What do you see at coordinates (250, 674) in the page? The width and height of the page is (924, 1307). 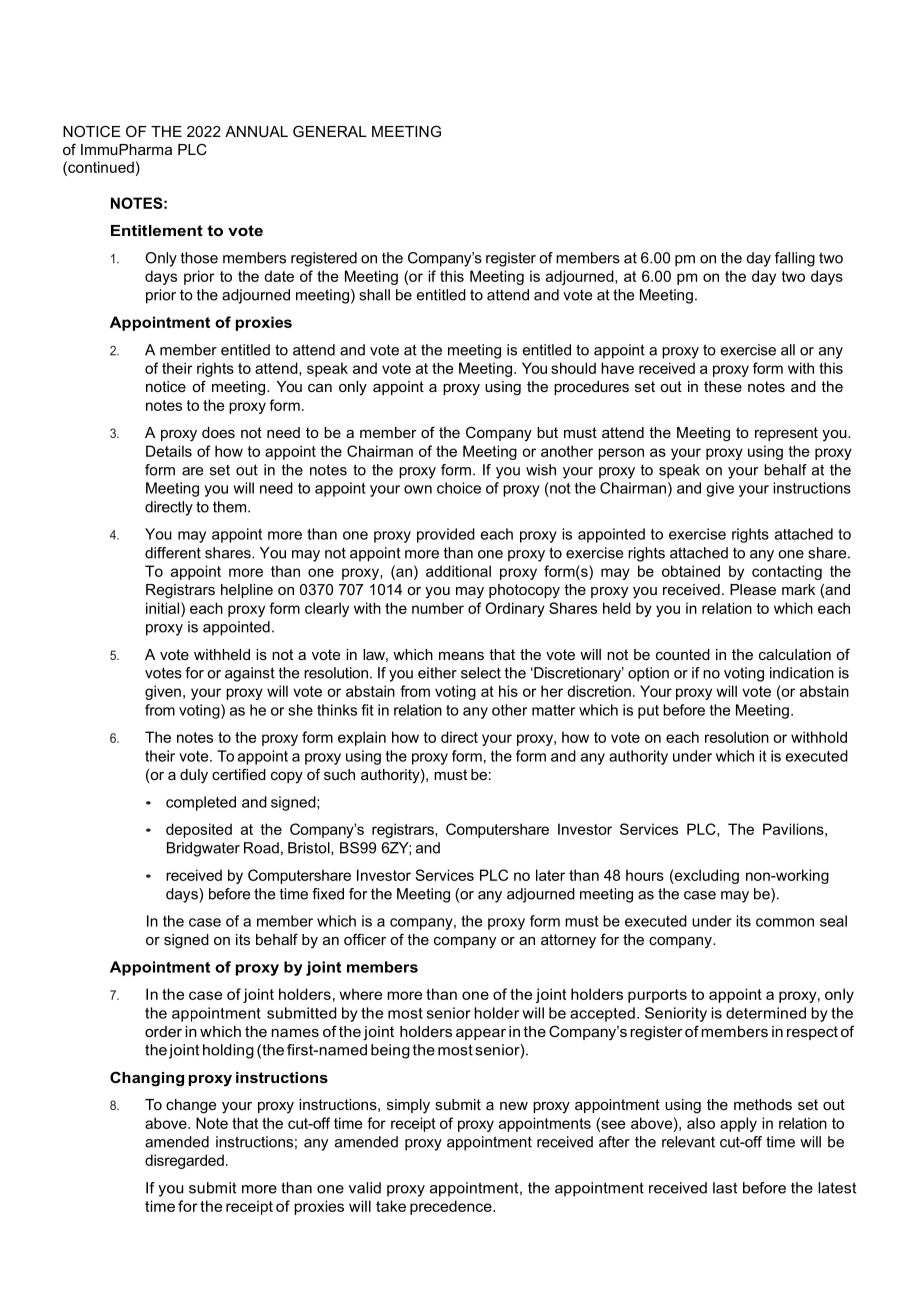 I see `against` at bounding box center [250, 674].
